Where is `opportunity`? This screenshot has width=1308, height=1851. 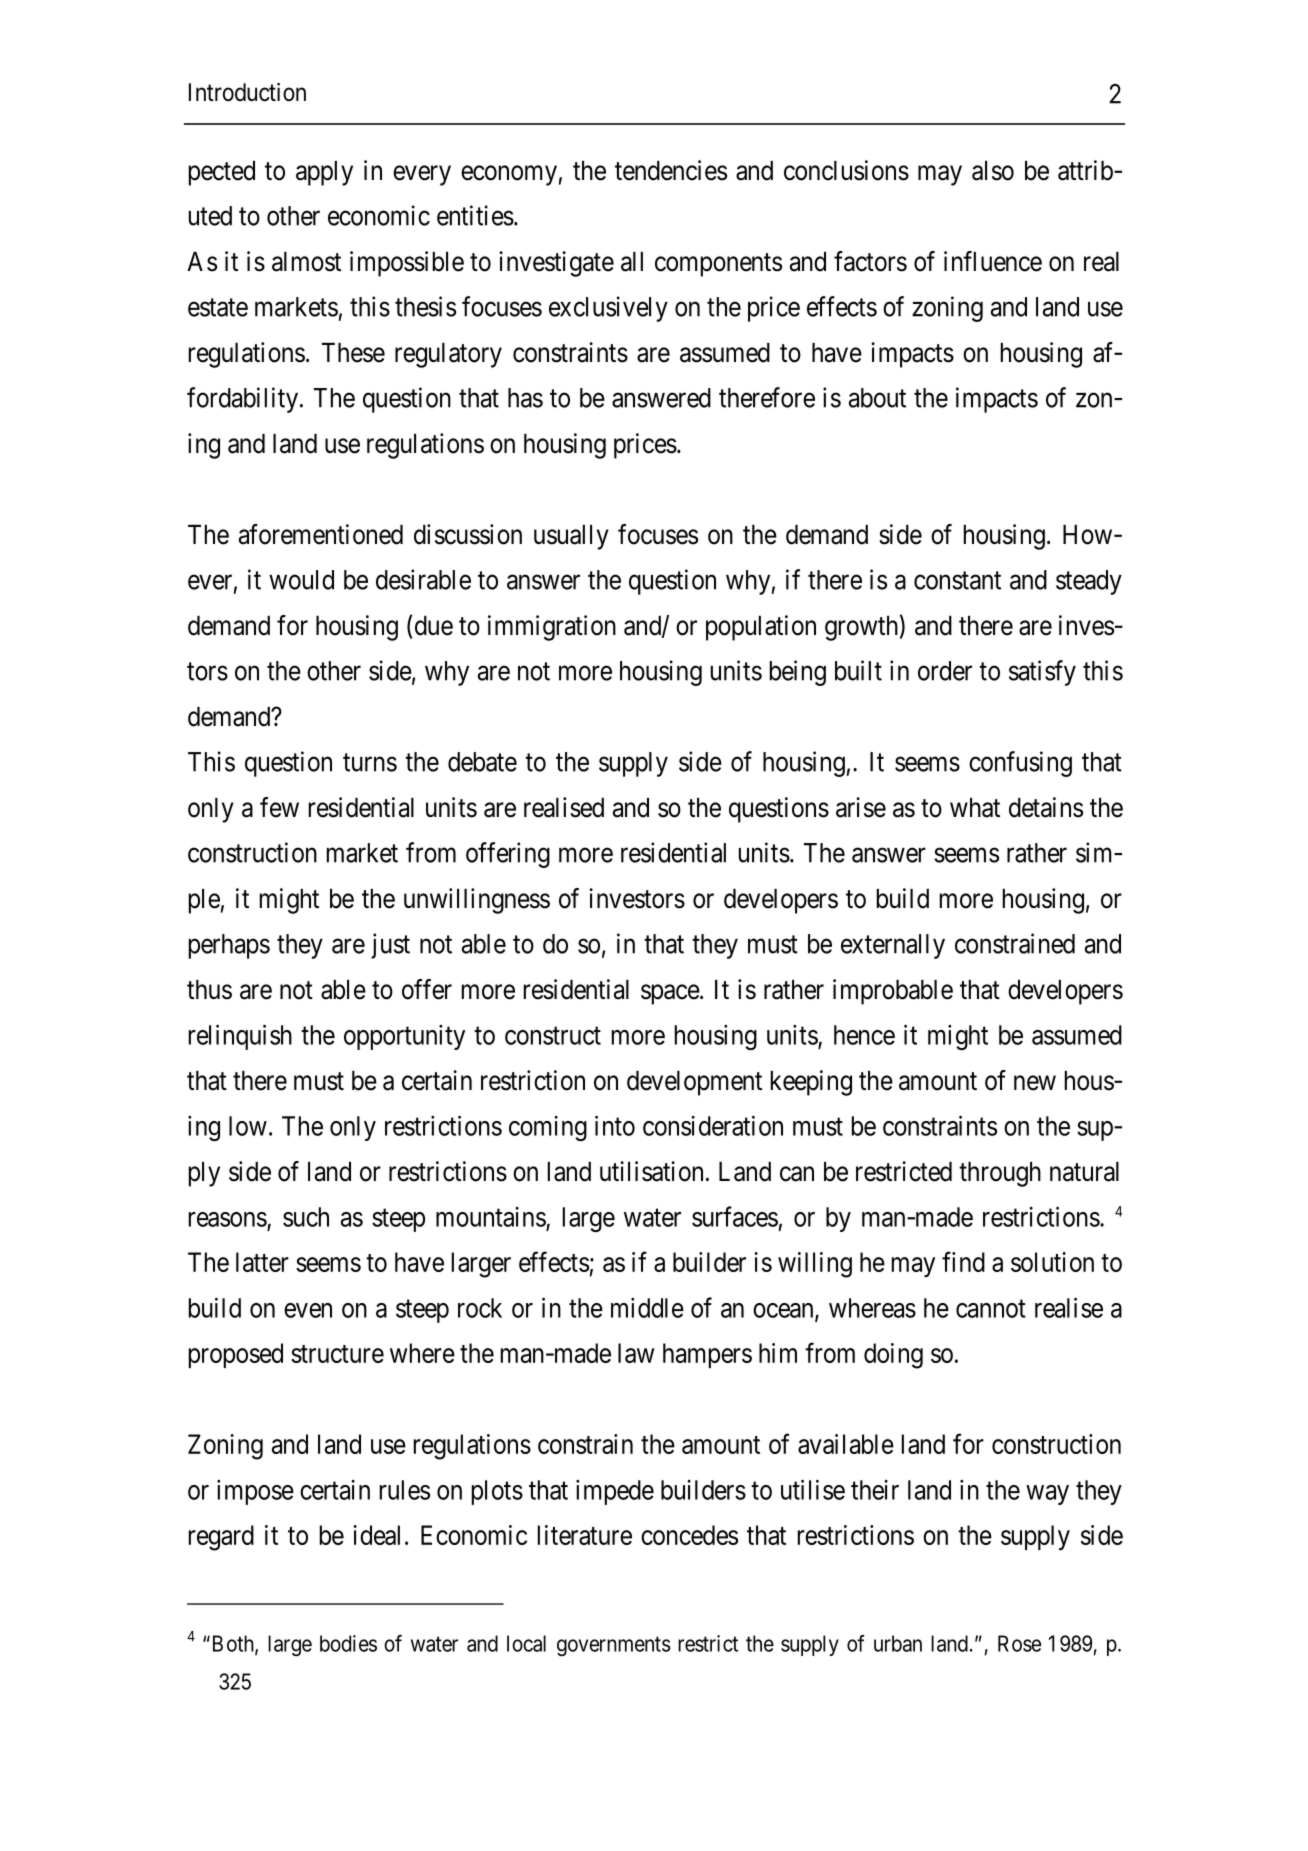 opportunity is located at coordinates (404, 1037).
